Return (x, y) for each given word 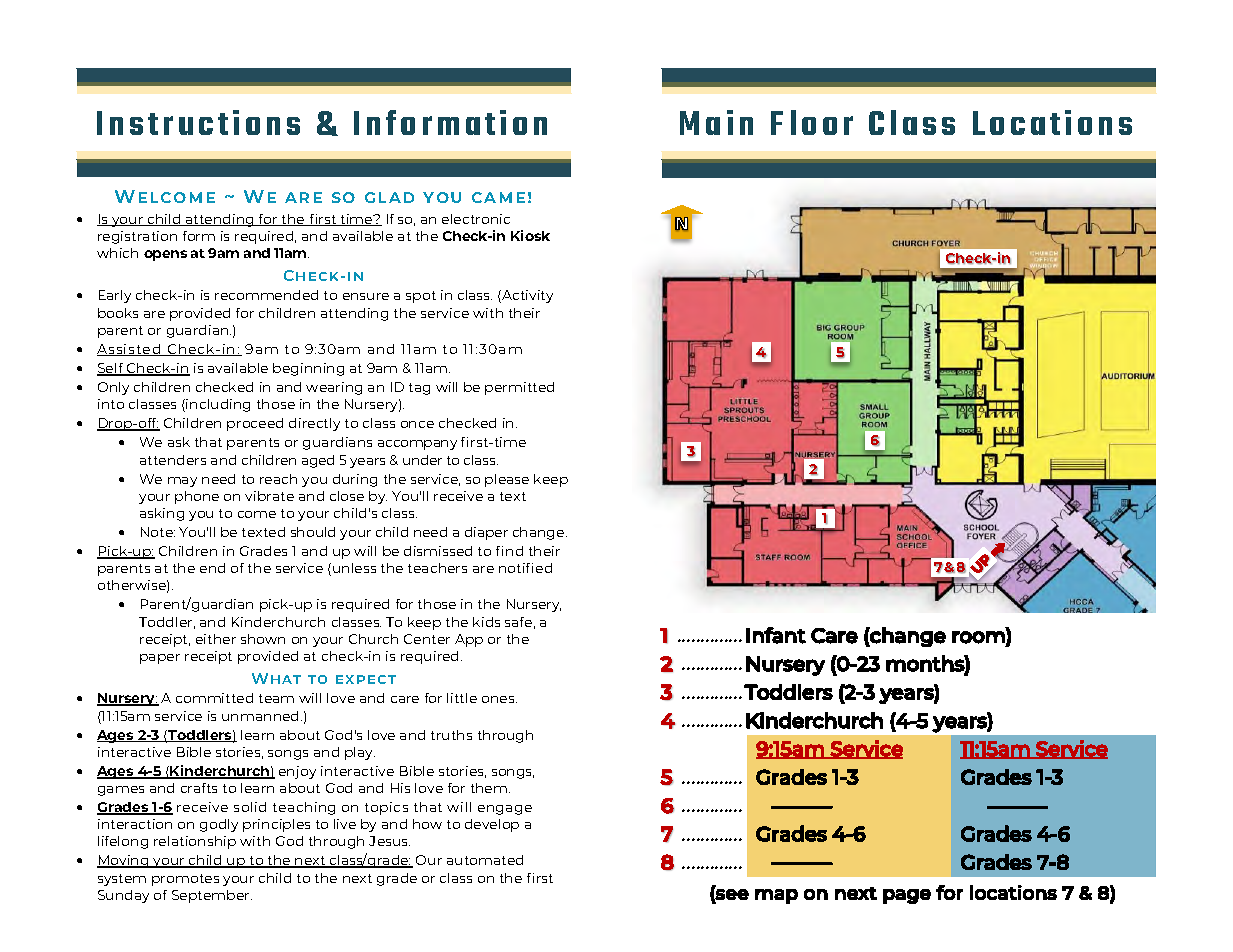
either (216, 639)
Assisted (130, 350)
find (509, 551)
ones (499, 699)
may (182, 482)
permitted (519, 388)
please (507, 480)
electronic (476, 219)
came (498, 197)
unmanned (260, 716)
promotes (185, 880)
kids (486, 622)
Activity (526, 296)
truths (451, 735)
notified (525, 568)
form (199, 236)
